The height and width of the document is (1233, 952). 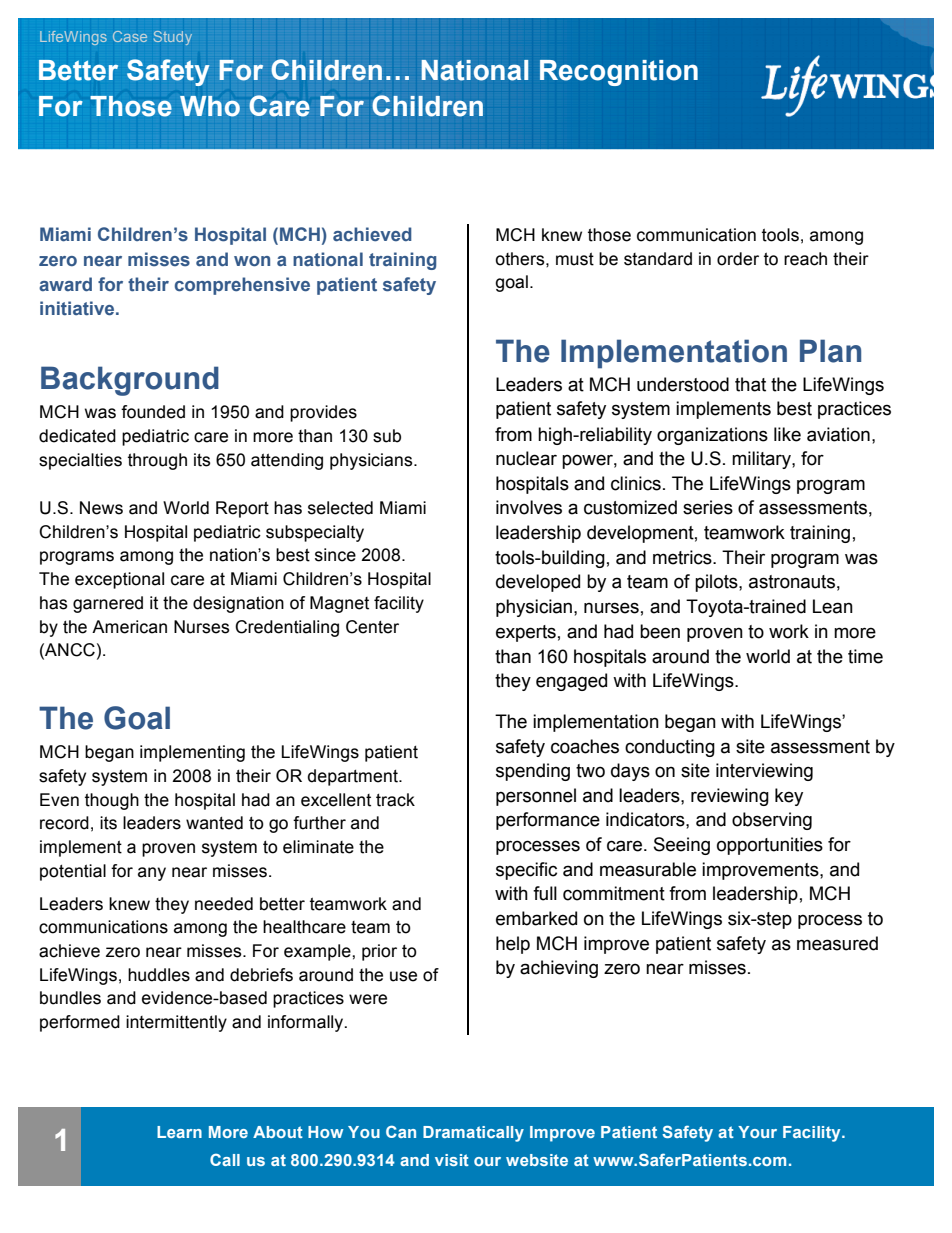 What do you see at coordinates (770, 846) in the document?
I see `opportunities` at bounding box center [770, 846].
